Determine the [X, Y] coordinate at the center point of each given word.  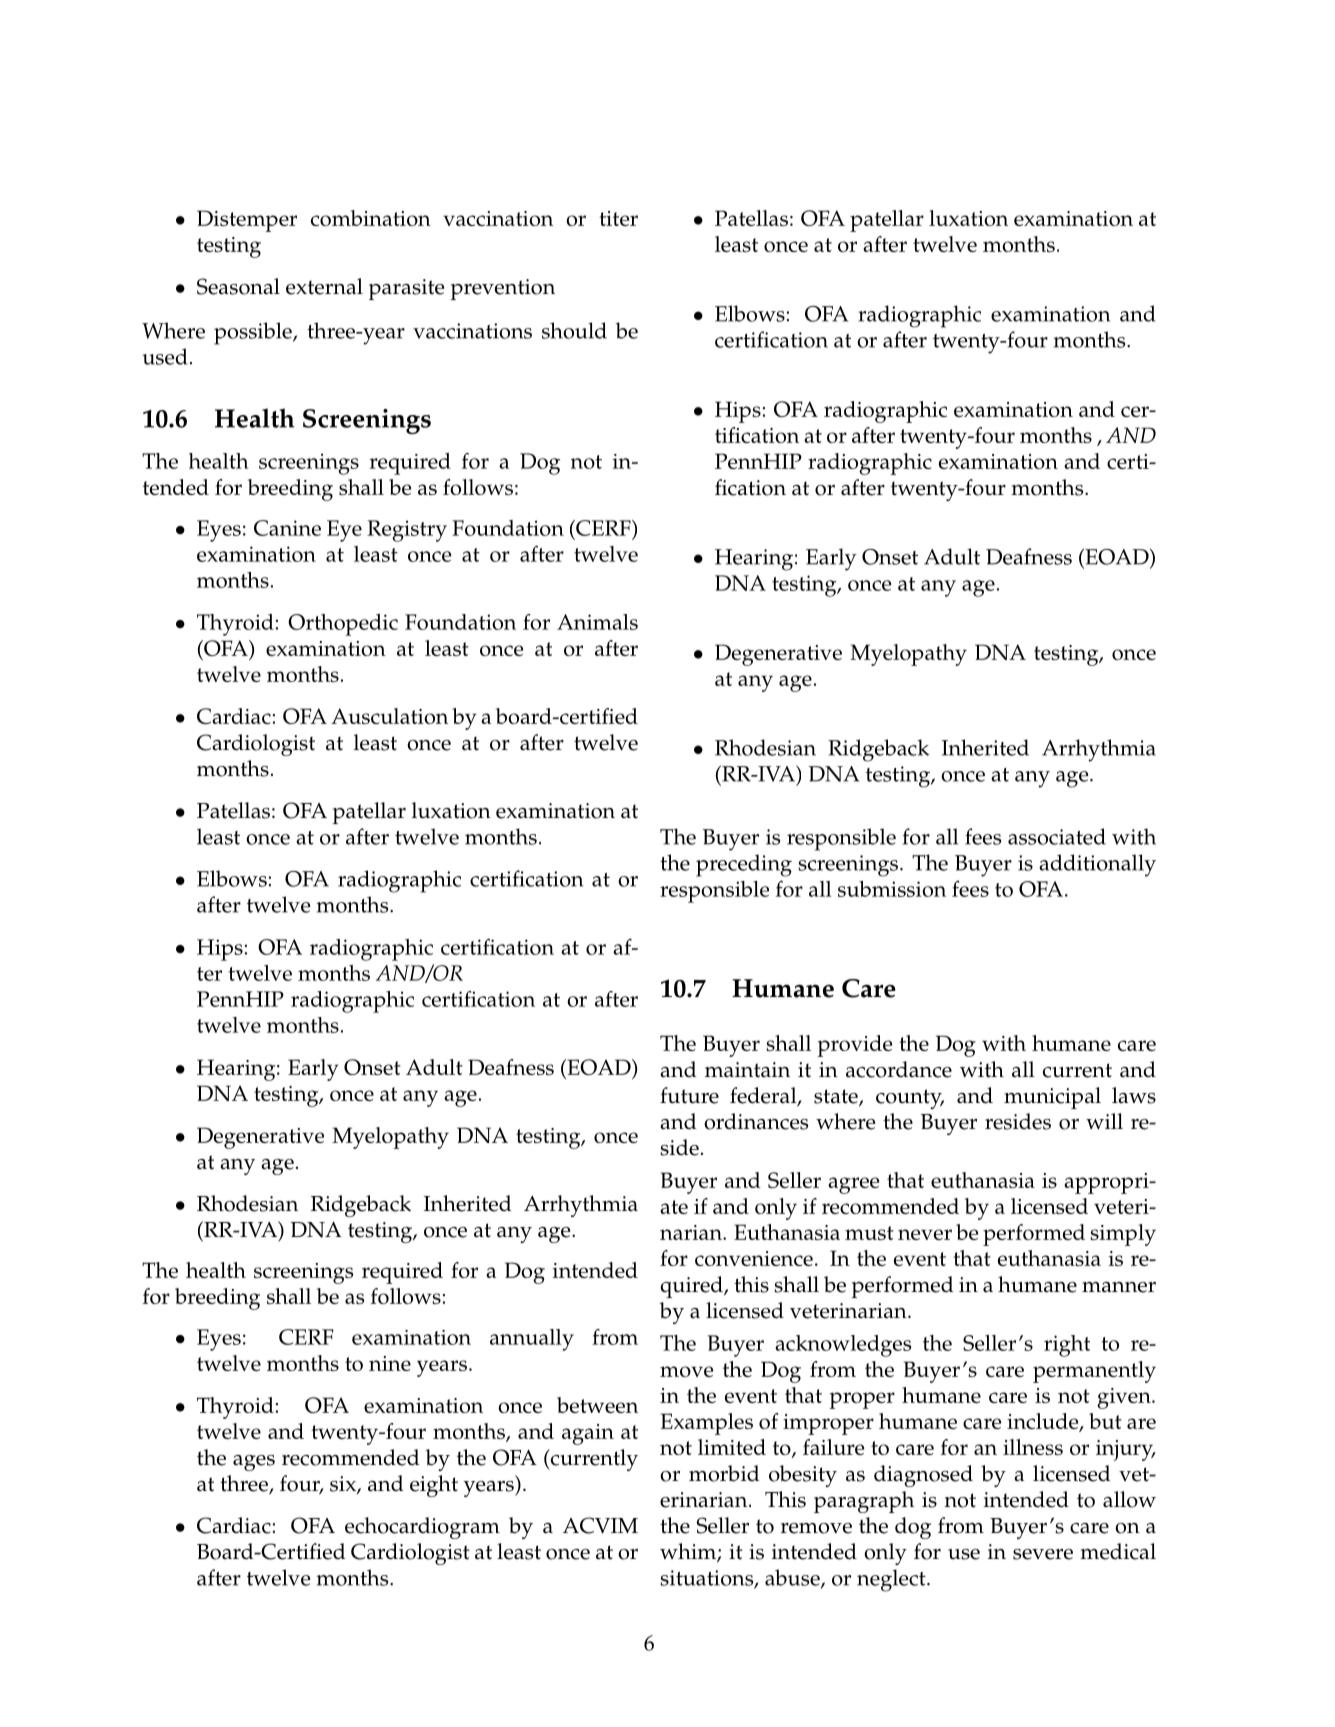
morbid [724, 1473]
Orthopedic [343, 625]
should [574, 330]
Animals [597, 622]
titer [618, 218]
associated [1057, 836]
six [344, 1485]
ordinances [756, 1121]
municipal [1052, 1098]
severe [1043, 1554]
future [689, 1095]
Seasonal [238, 286]
